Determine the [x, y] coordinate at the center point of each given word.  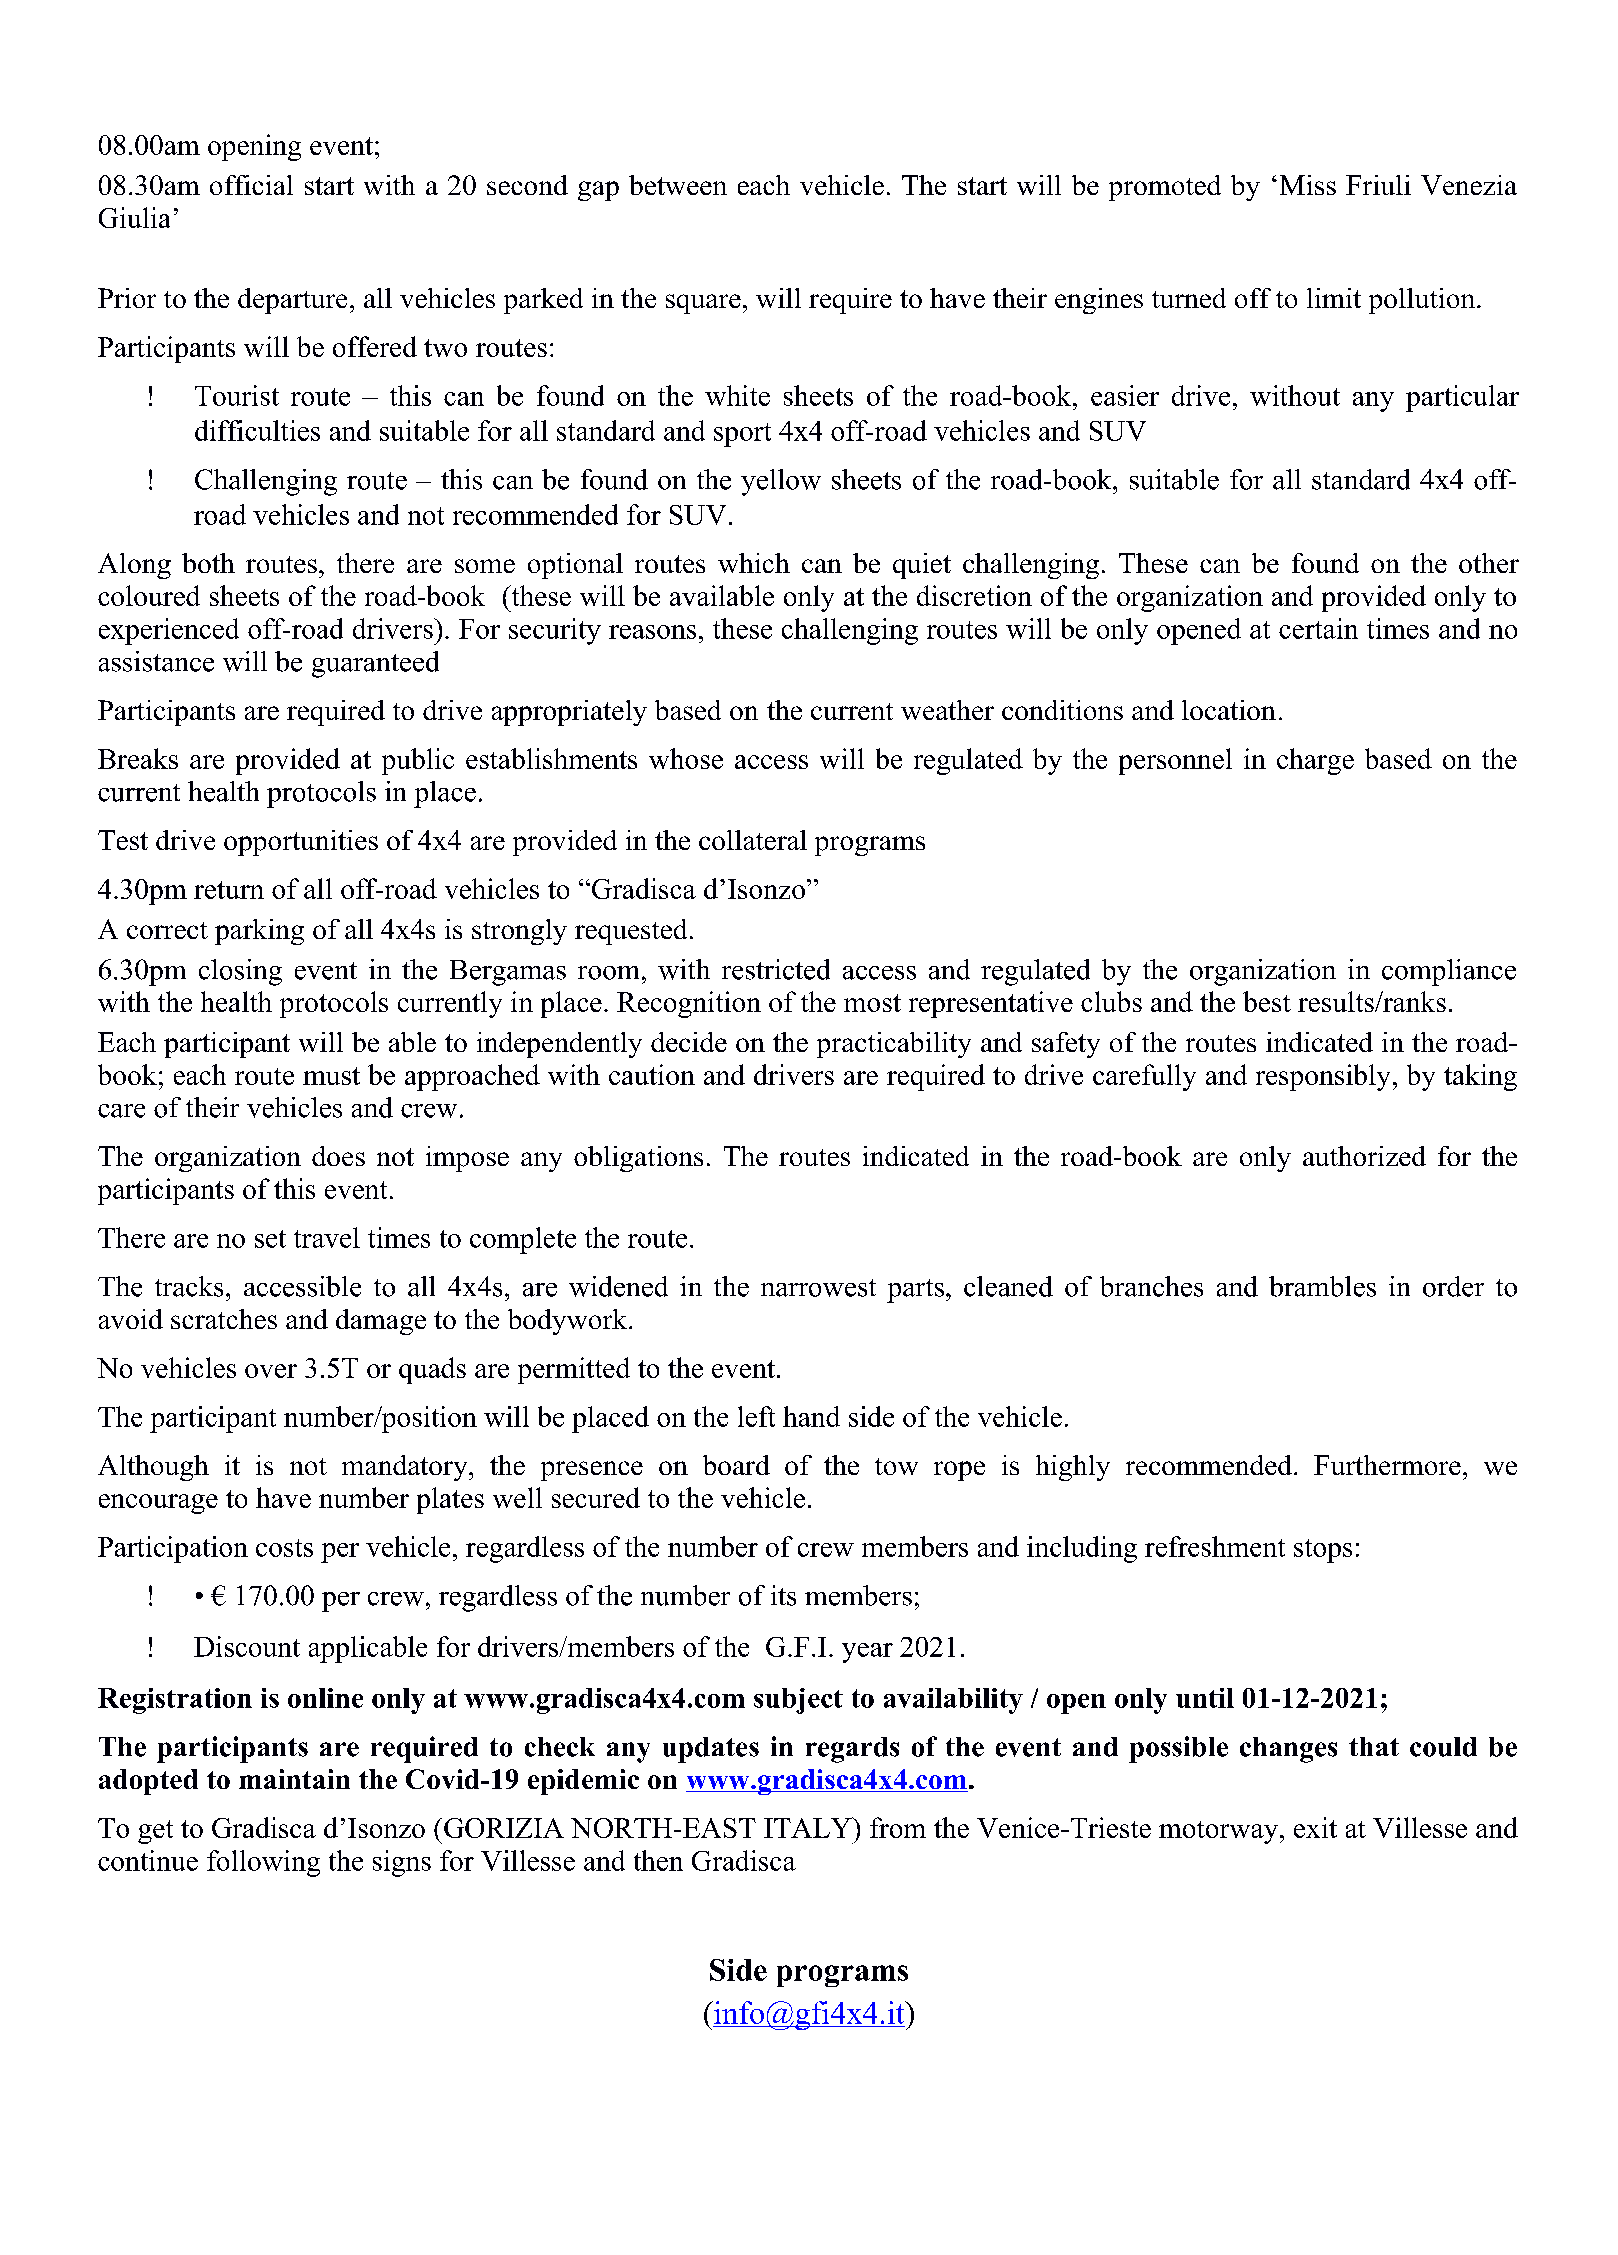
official [251, 185]
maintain [294, 1779]
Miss [1308, 185]
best [1267, 1001]
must [331, 1076]
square [703, 304]
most [872, 1003]
